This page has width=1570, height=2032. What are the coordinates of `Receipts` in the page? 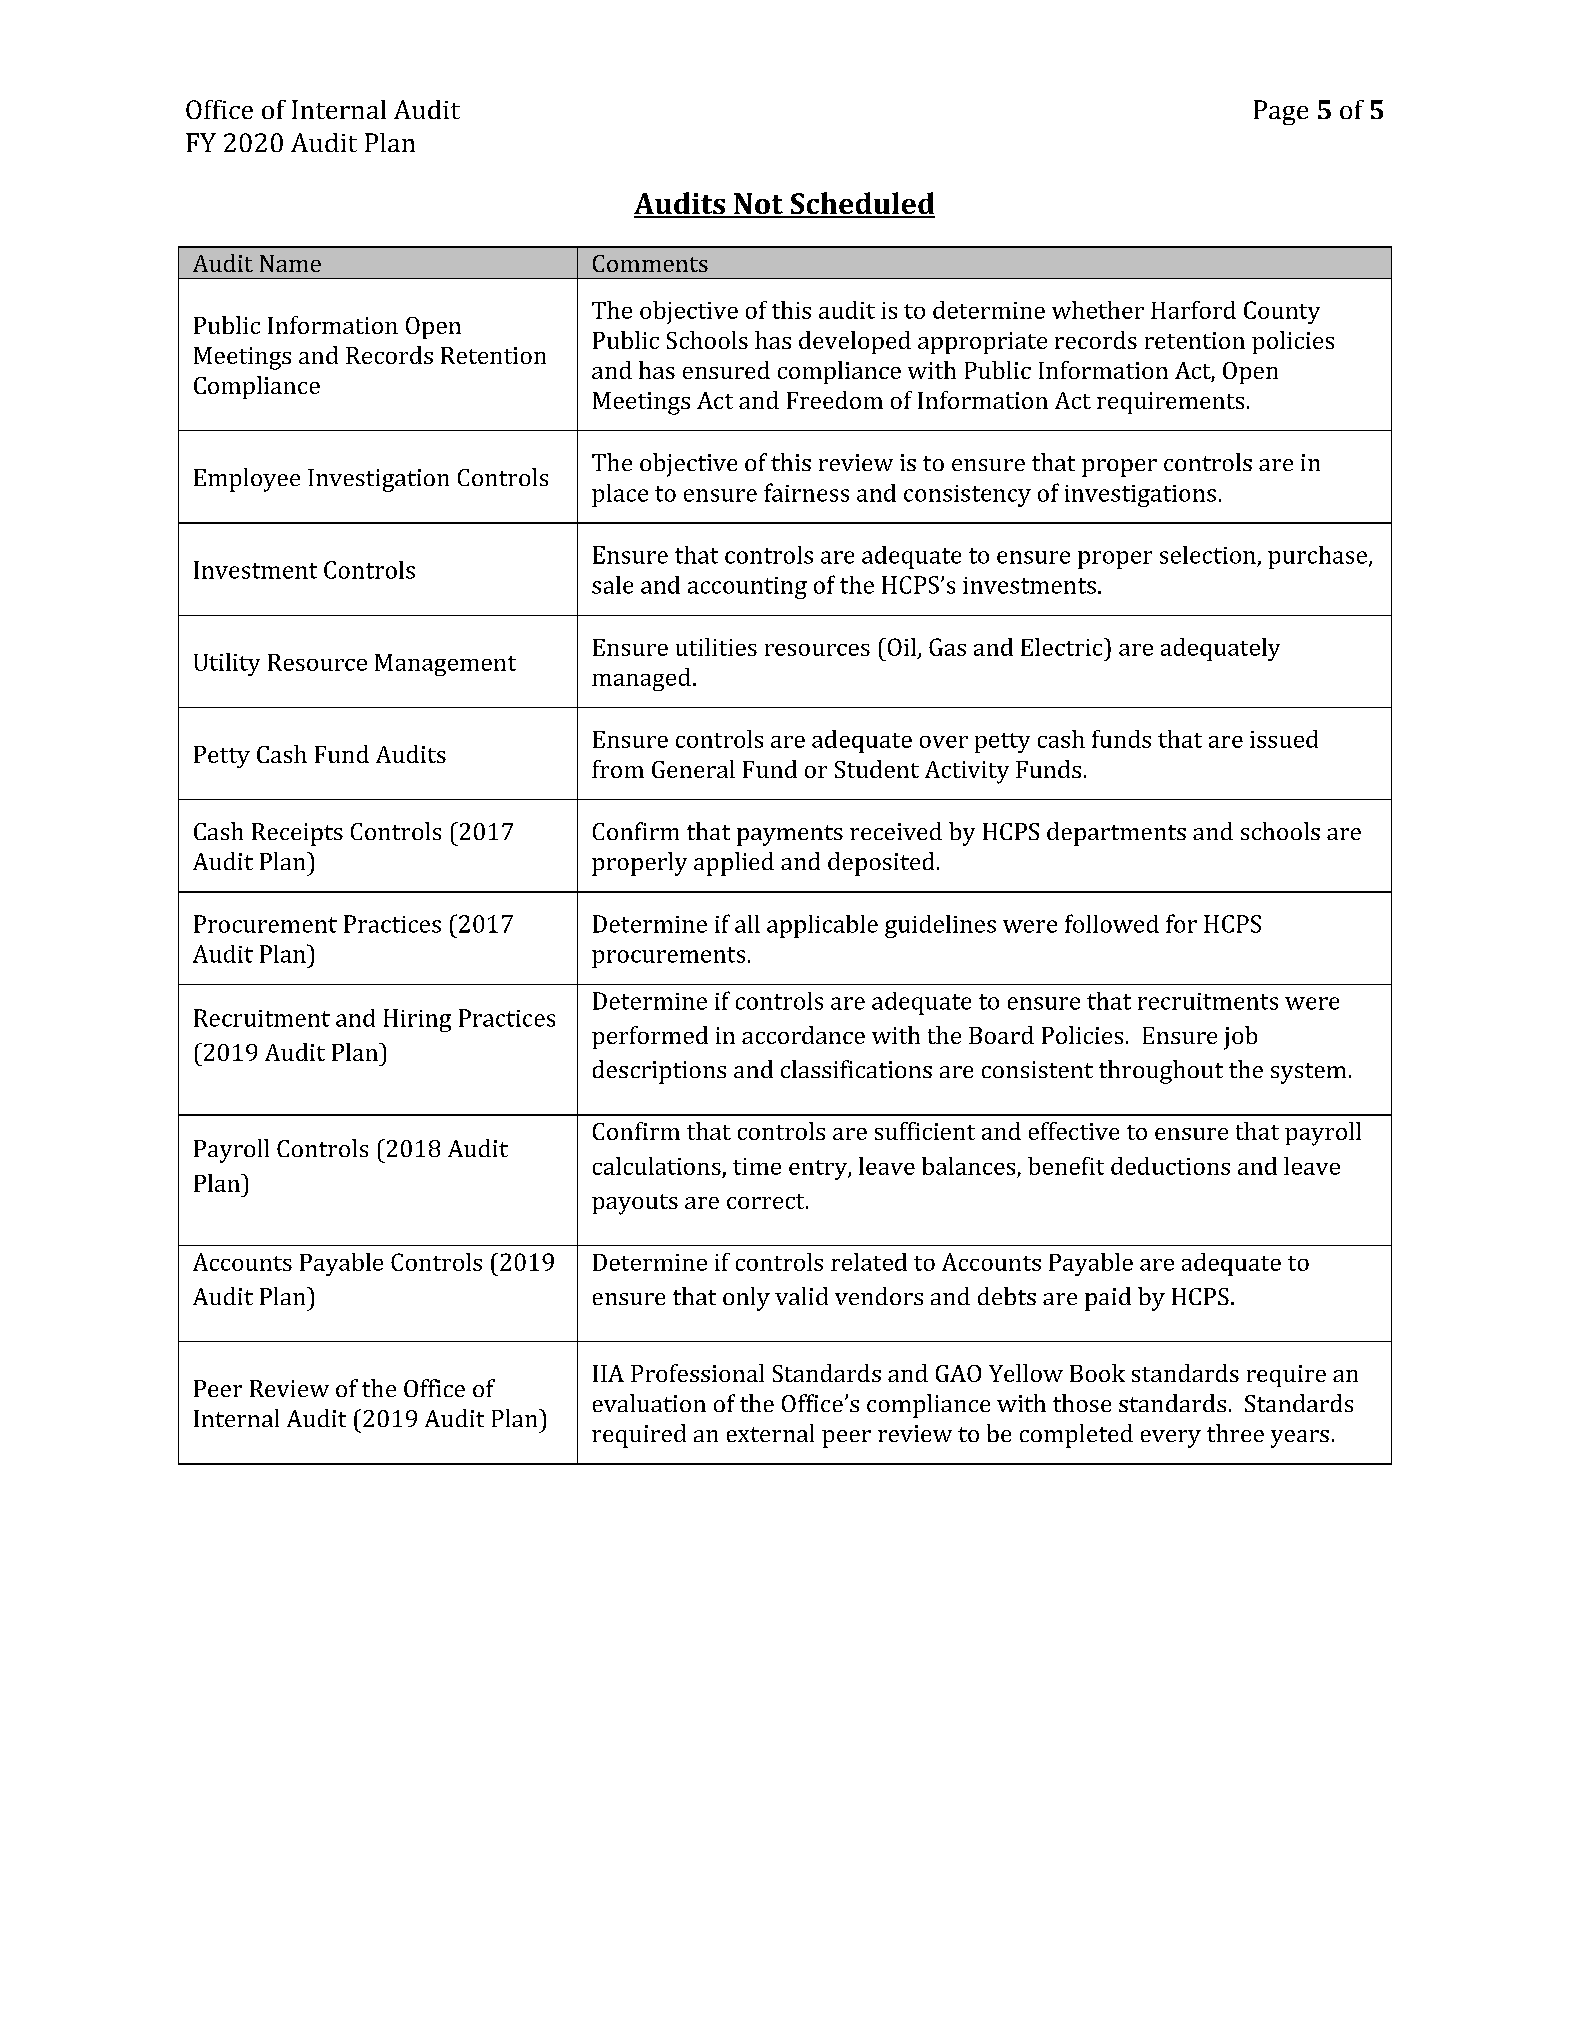 It's located at (297, 834).
